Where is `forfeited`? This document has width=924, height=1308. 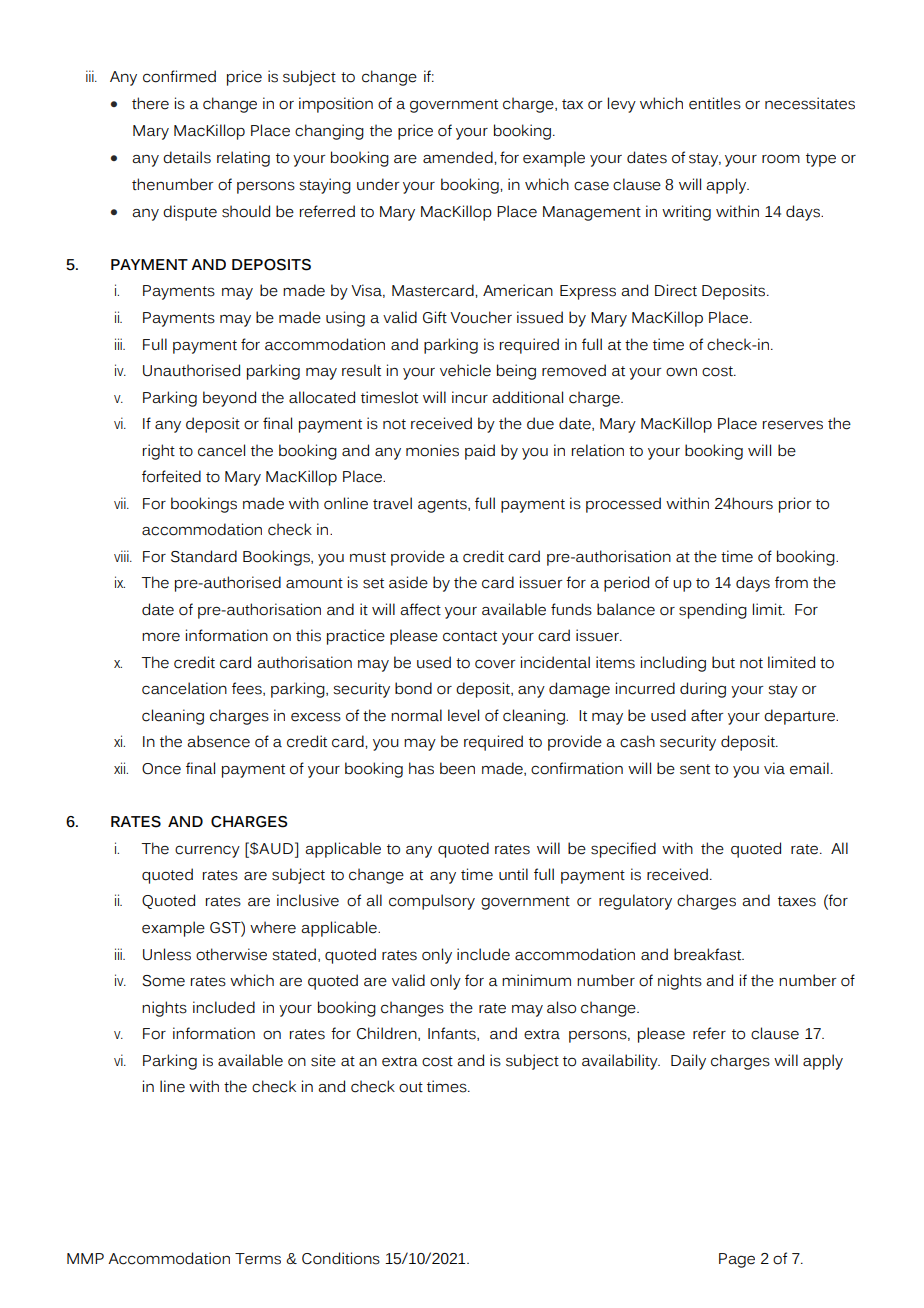
forfeited is located at coordinates (171, 476).
